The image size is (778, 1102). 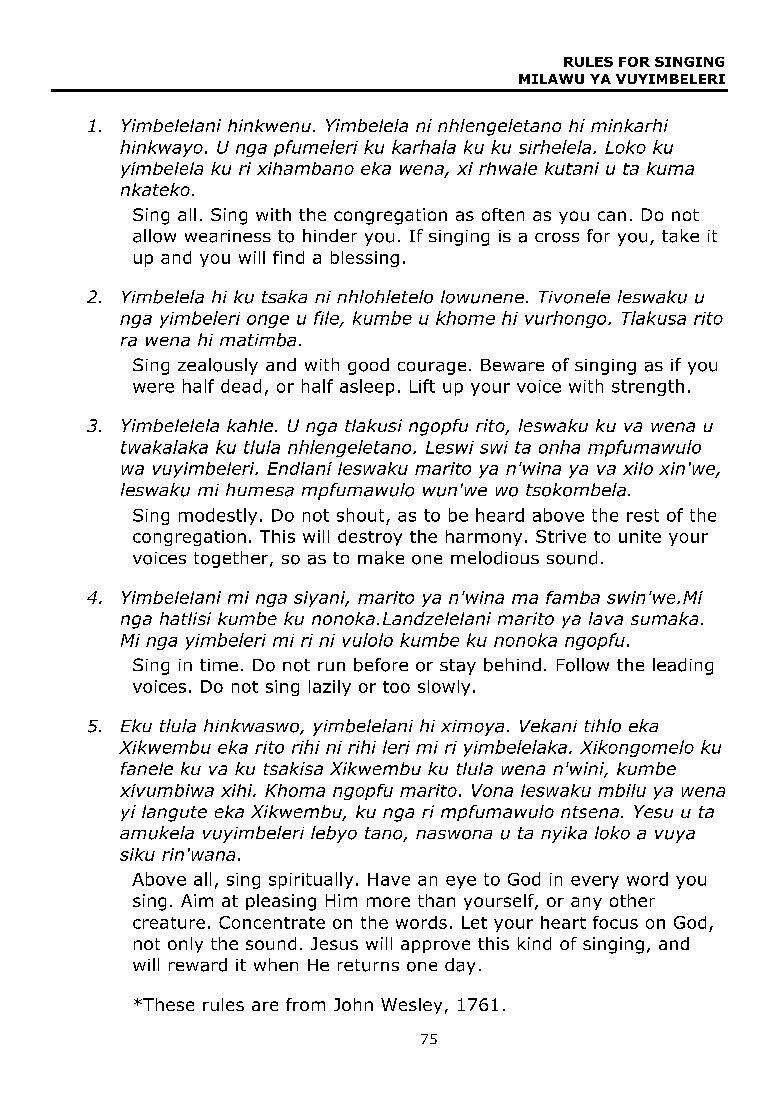 I want to click on time, so click(x=219, y=665).
